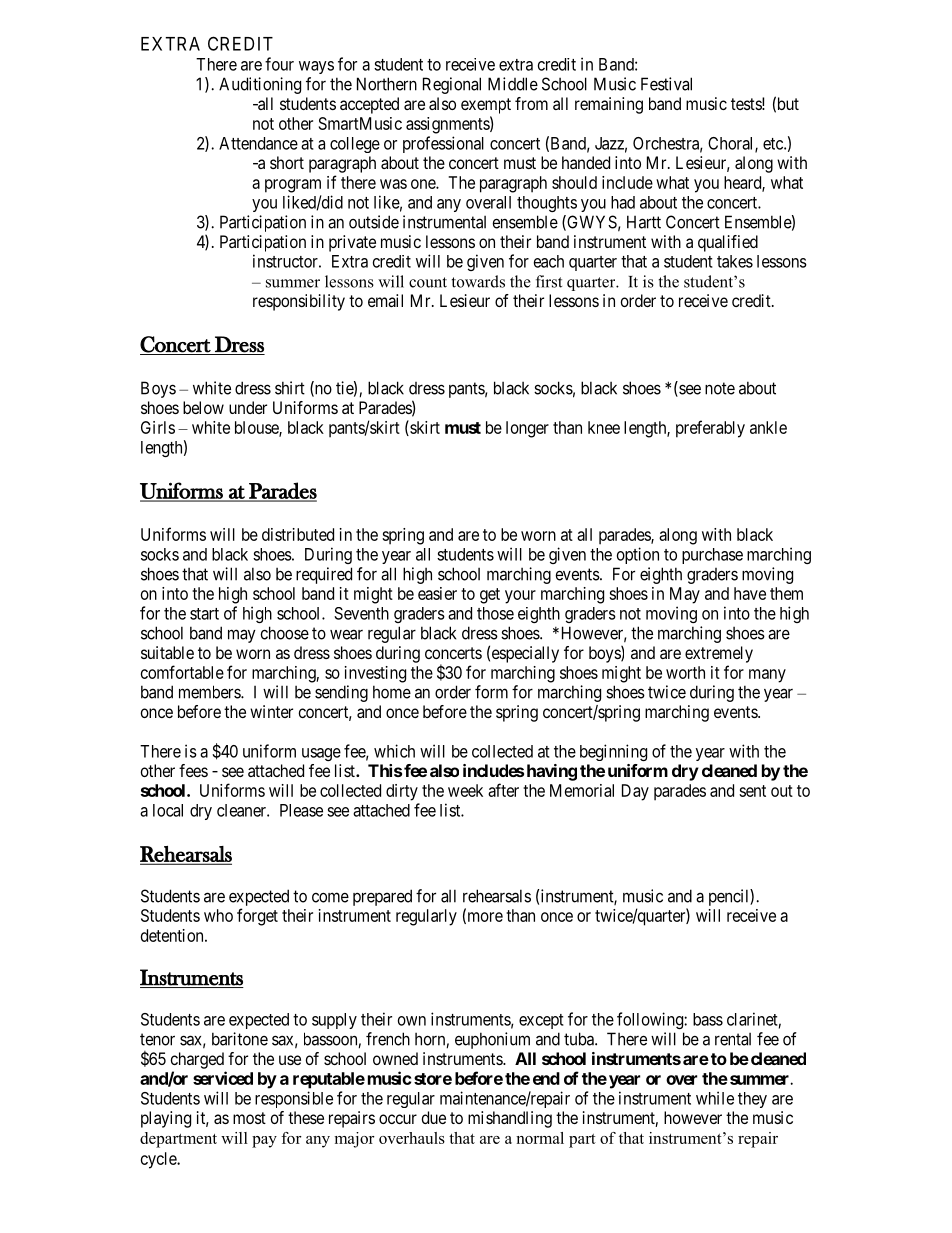 The image size is (952, 1233). I want to click on most, so click(249, 1118).
